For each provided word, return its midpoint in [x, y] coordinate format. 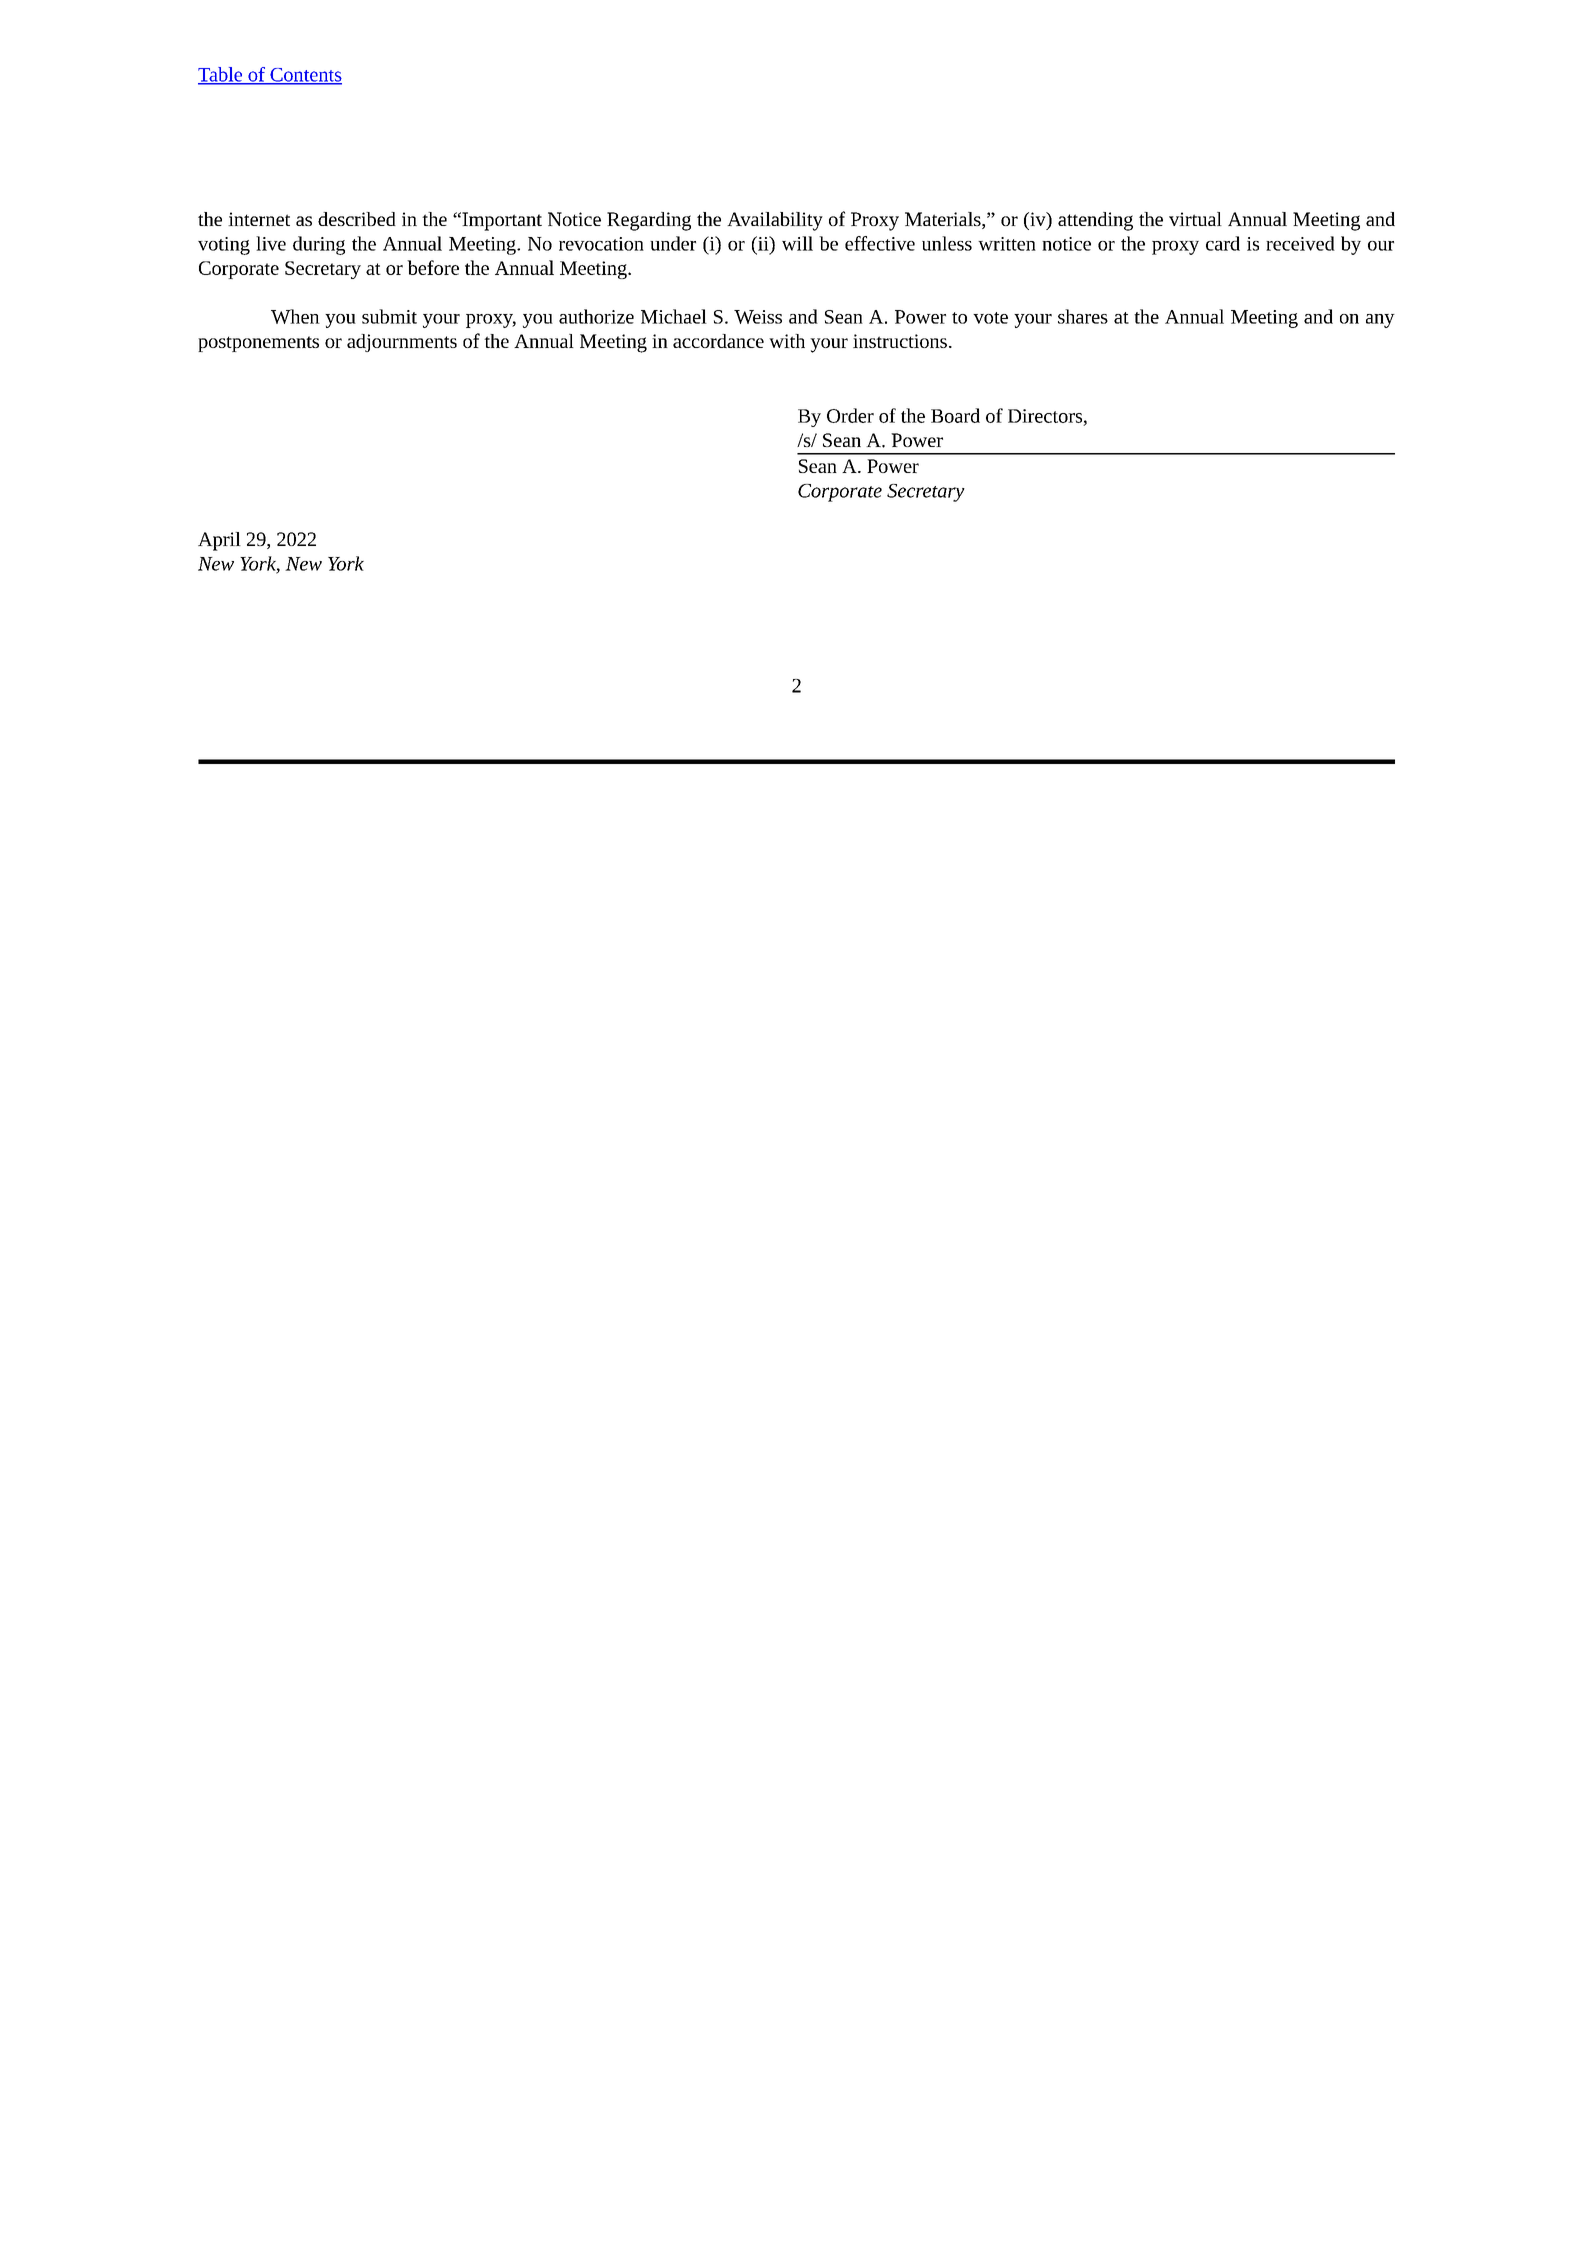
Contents [305, 76]
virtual [1195, 219]
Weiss [758, 317]
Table [221, 75]
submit [389, 316]
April [219, 541]
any [1380, 321]
